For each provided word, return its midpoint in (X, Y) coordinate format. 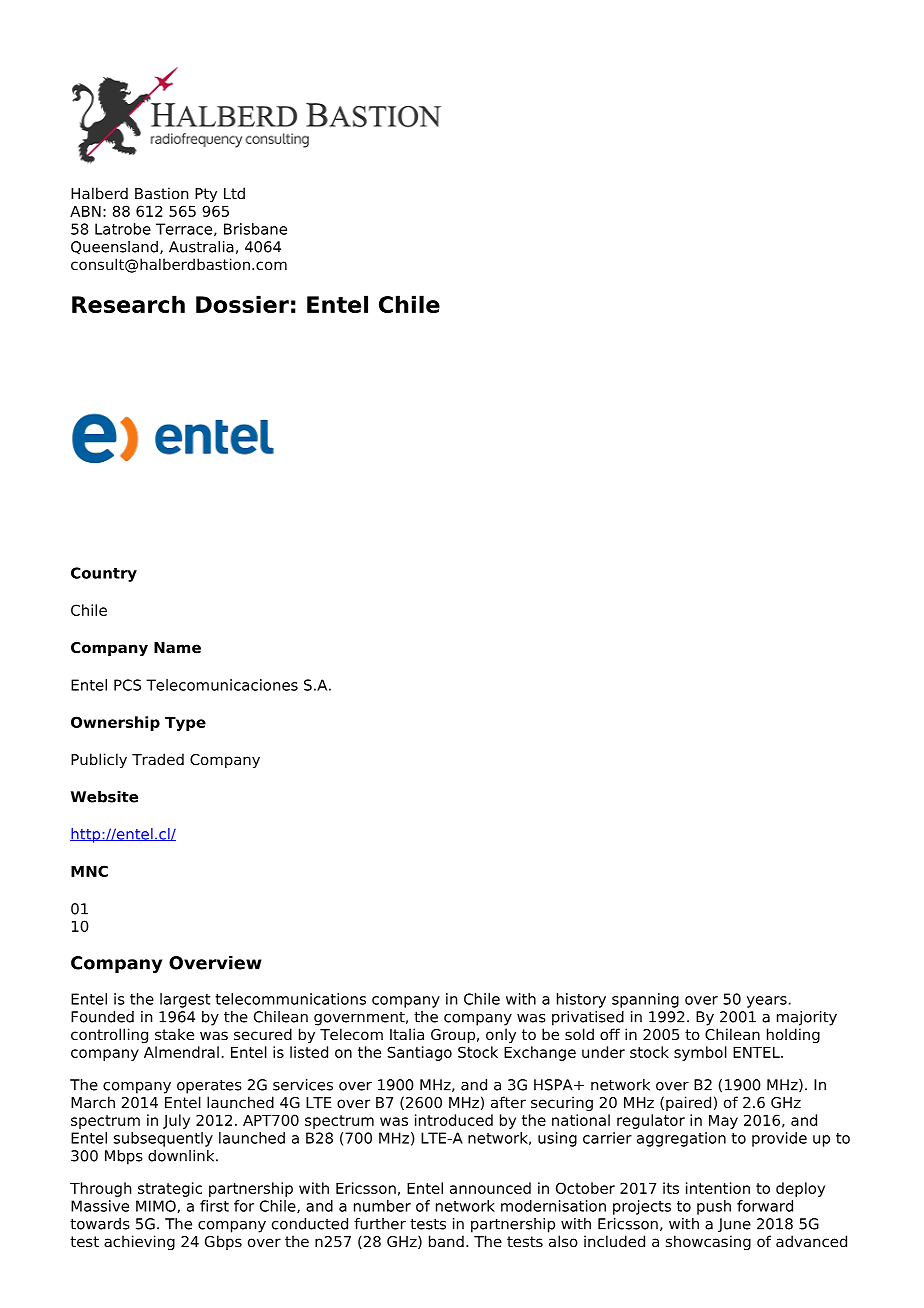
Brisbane (255, 229)
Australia (201, 247)
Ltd (234, 193)
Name (177, 648)
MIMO (156, 1206)
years (767, 1002)
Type (185, 724)
